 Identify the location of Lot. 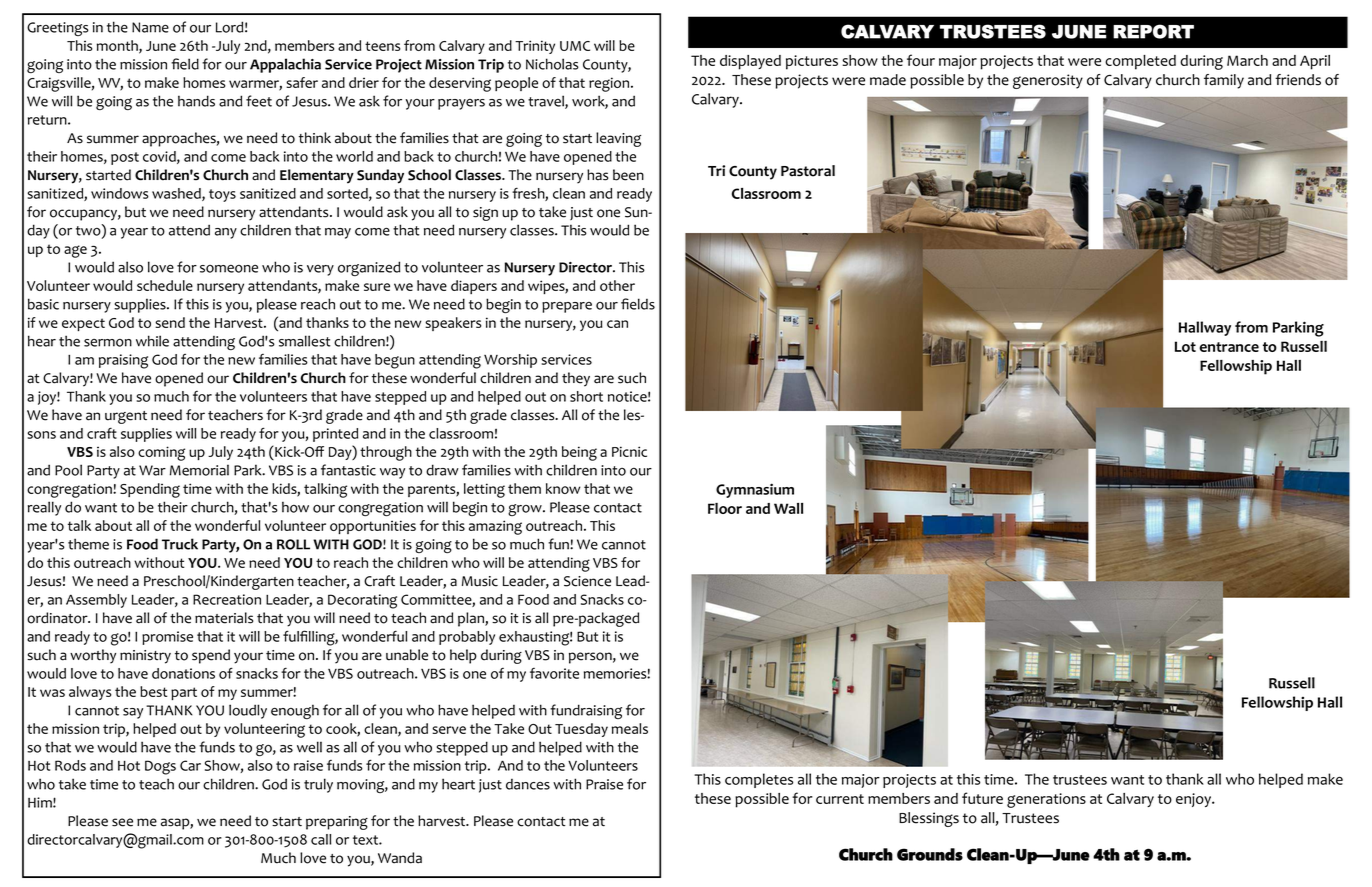
(1185, 346).
